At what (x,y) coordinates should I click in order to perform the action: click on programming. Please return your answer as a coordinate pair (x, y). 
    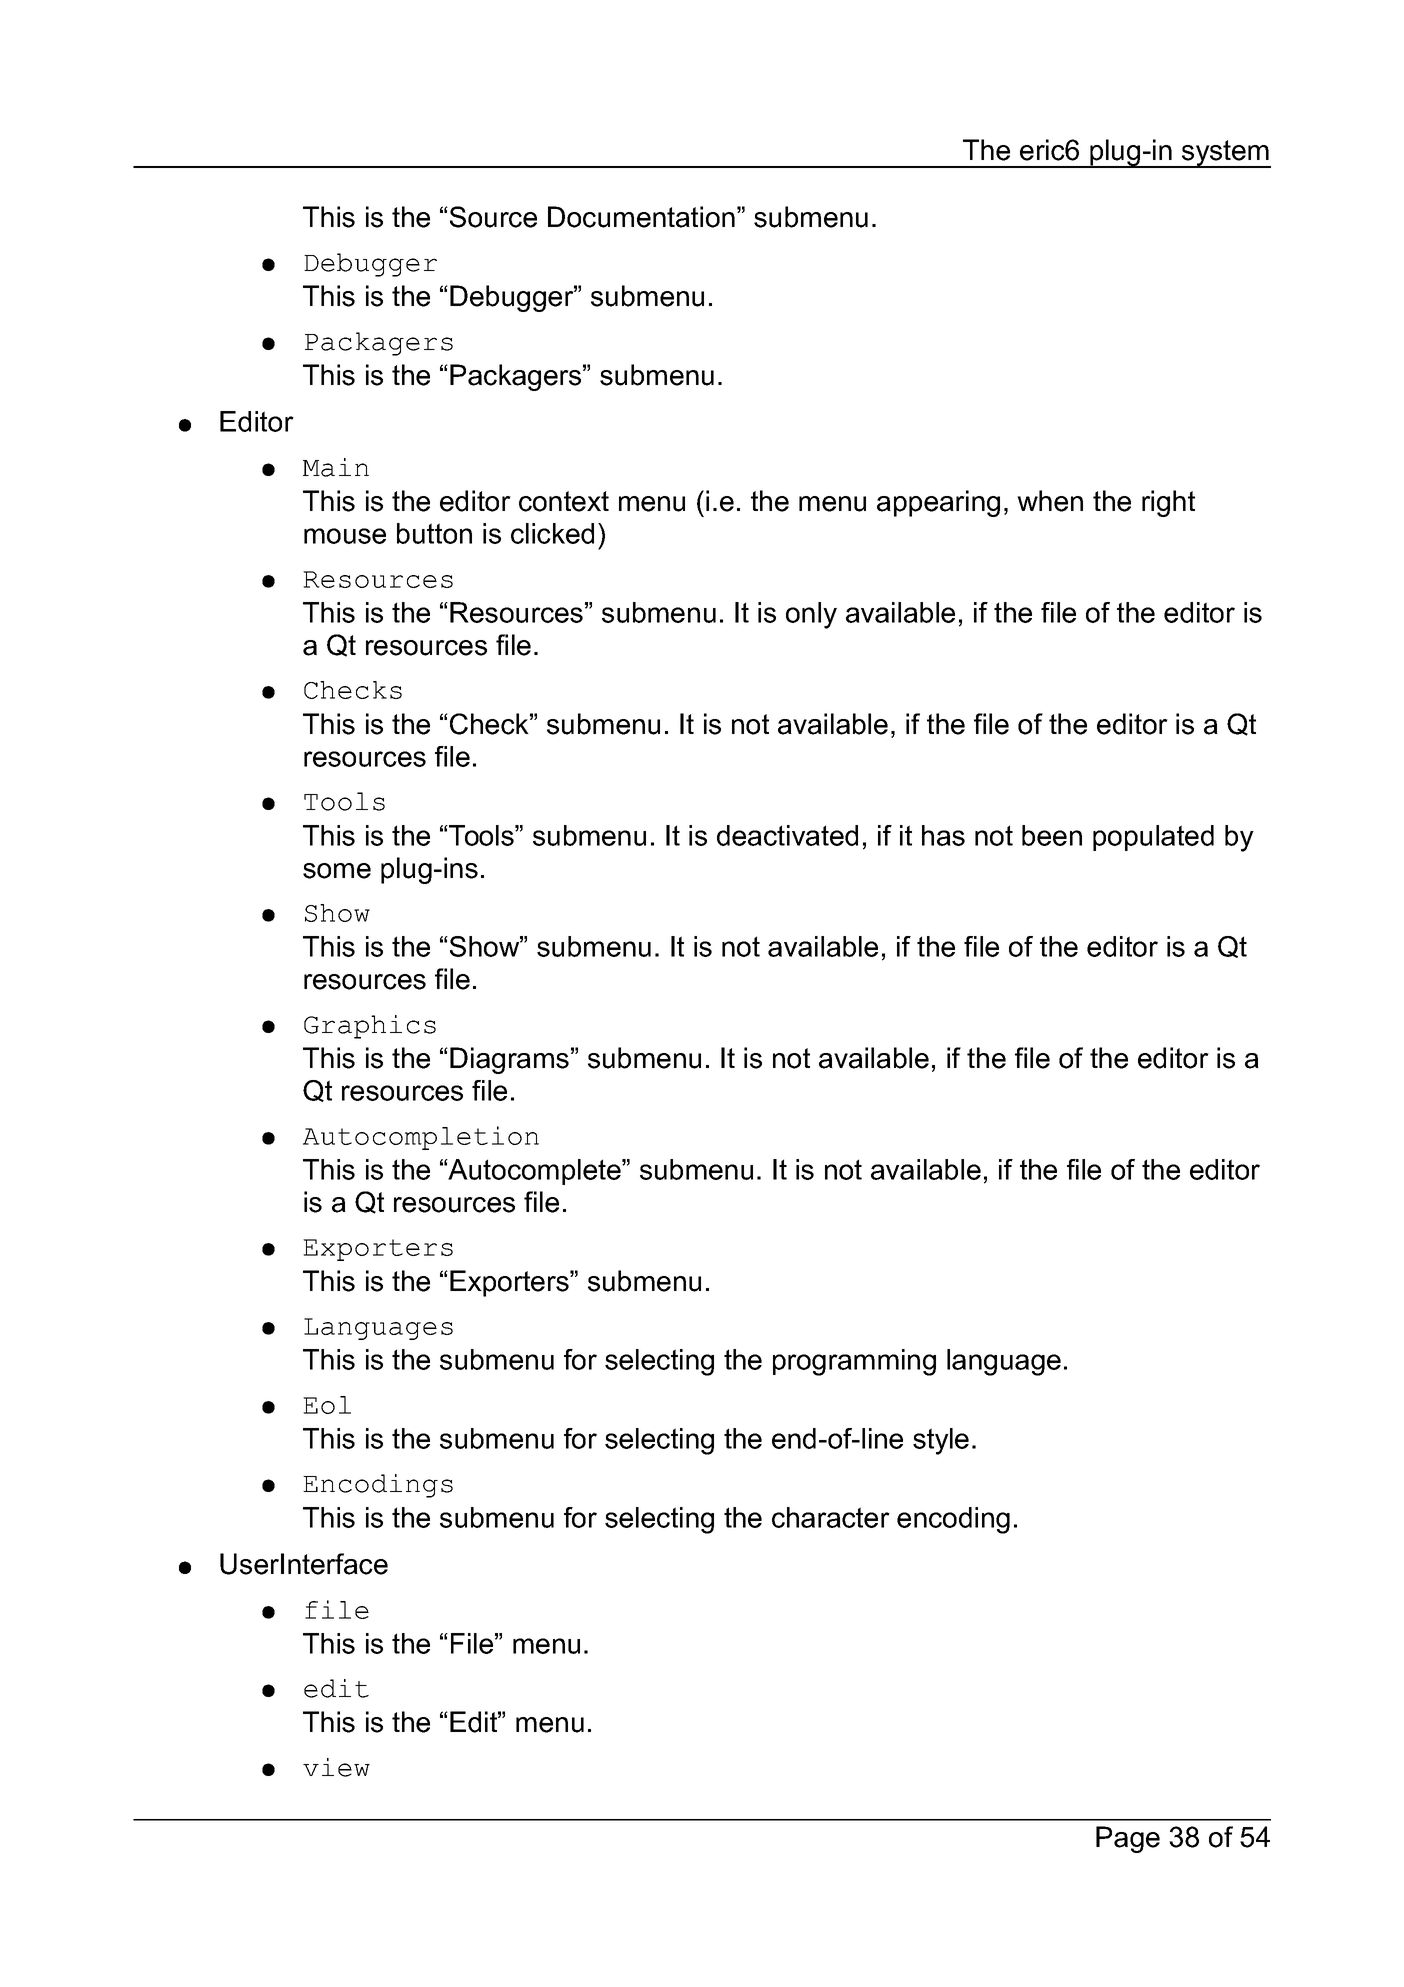
    Looking at the image, I should click on (854, 1362).
